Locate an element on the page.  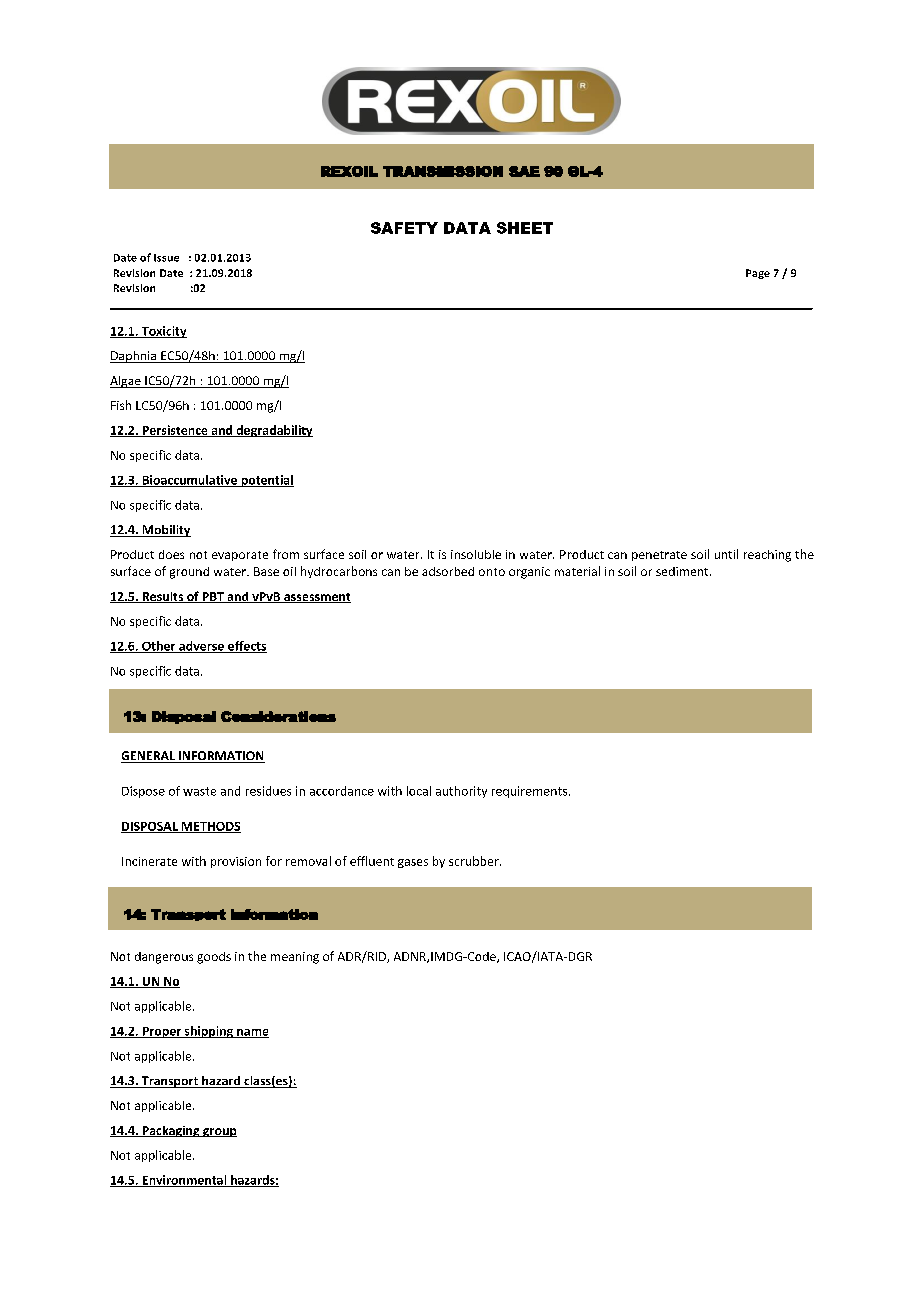
until is located at coordinates (726, 554).
